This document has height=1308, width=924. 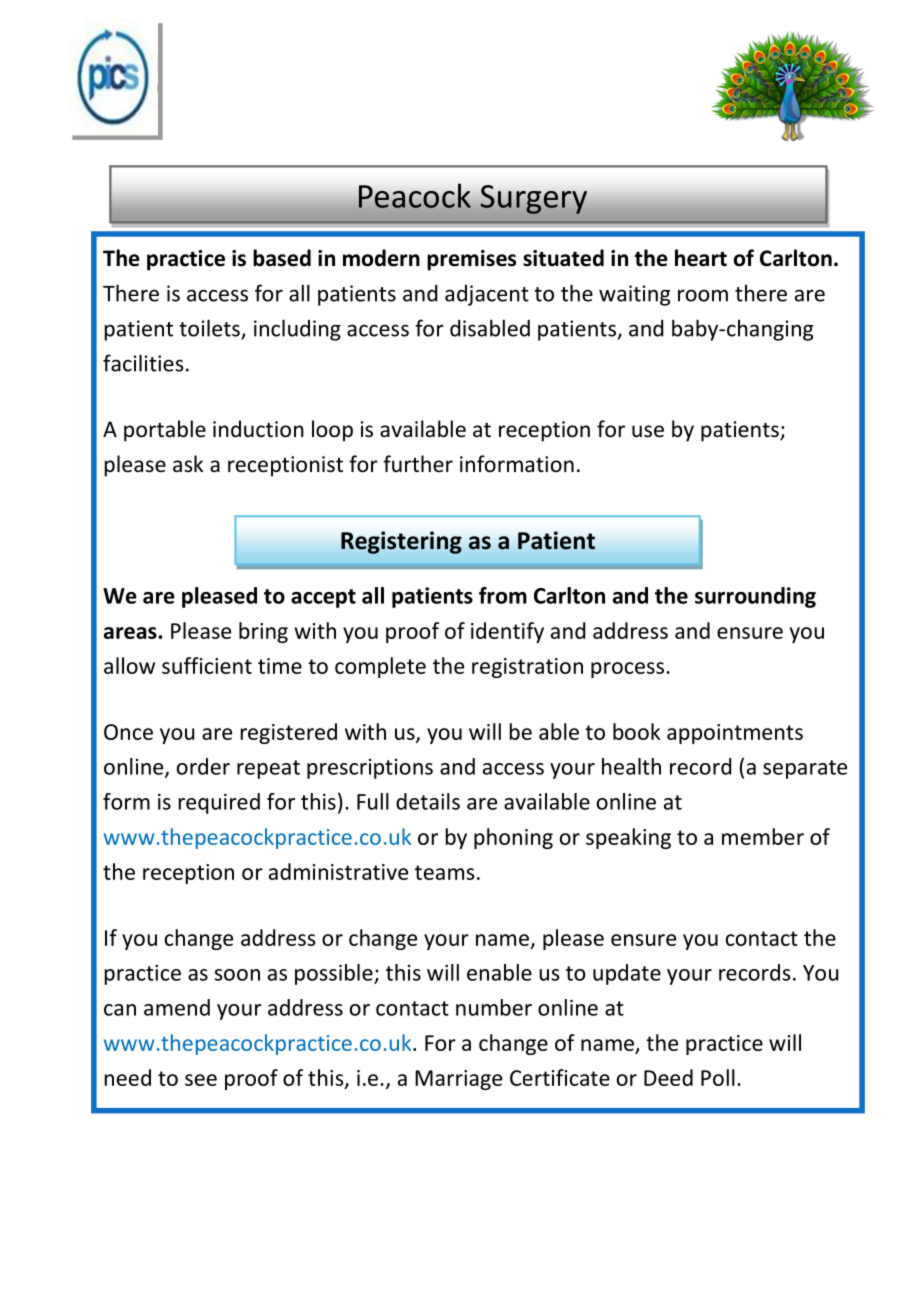 What do you see at coordinates (701, 258) in the document?
I see `heart` at bounding box center [701, 258].
